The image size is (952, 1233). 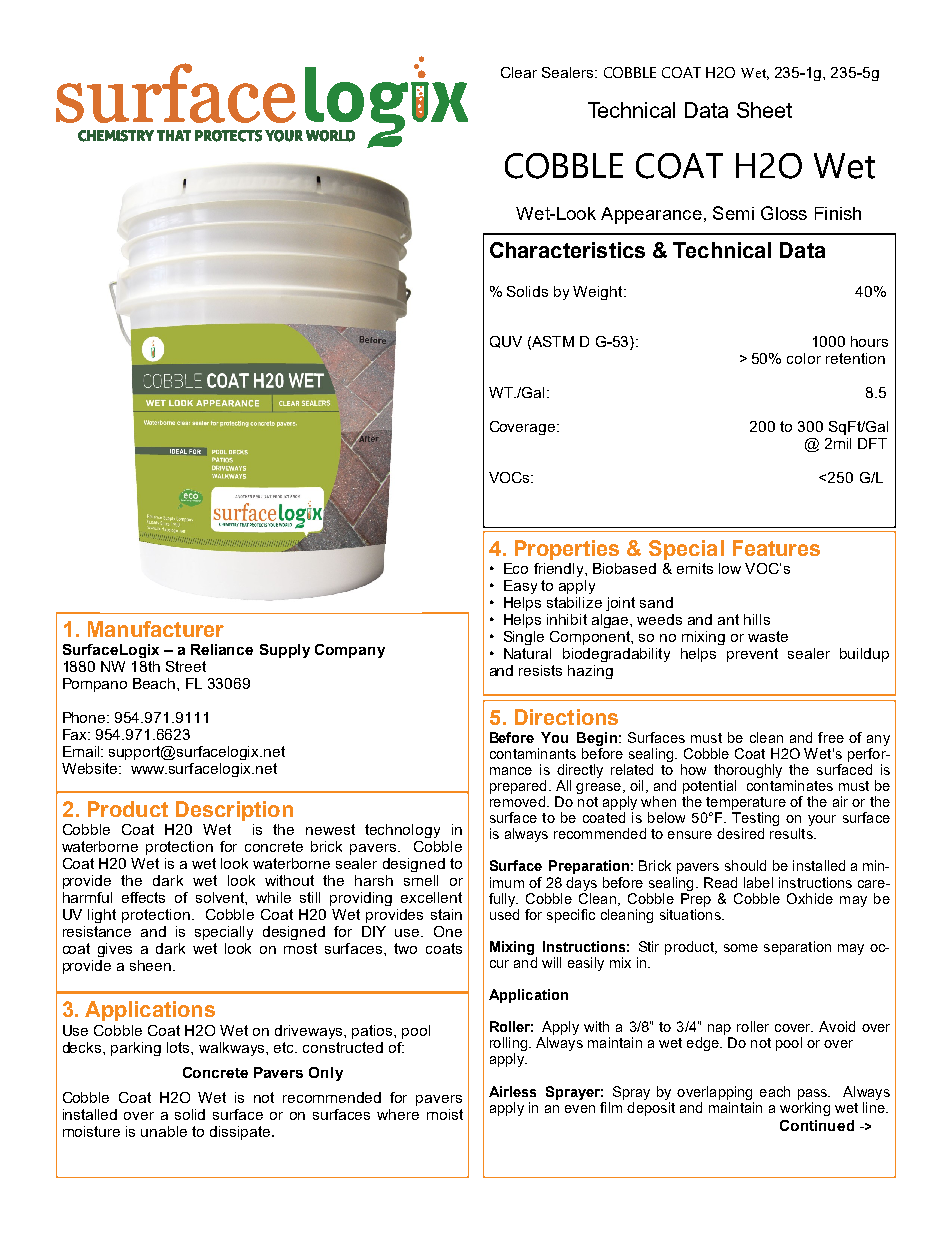 What do you see at coordinates (764, 110) in the screenshot?
I see `Sheet` at bounding box center [764, 110].
